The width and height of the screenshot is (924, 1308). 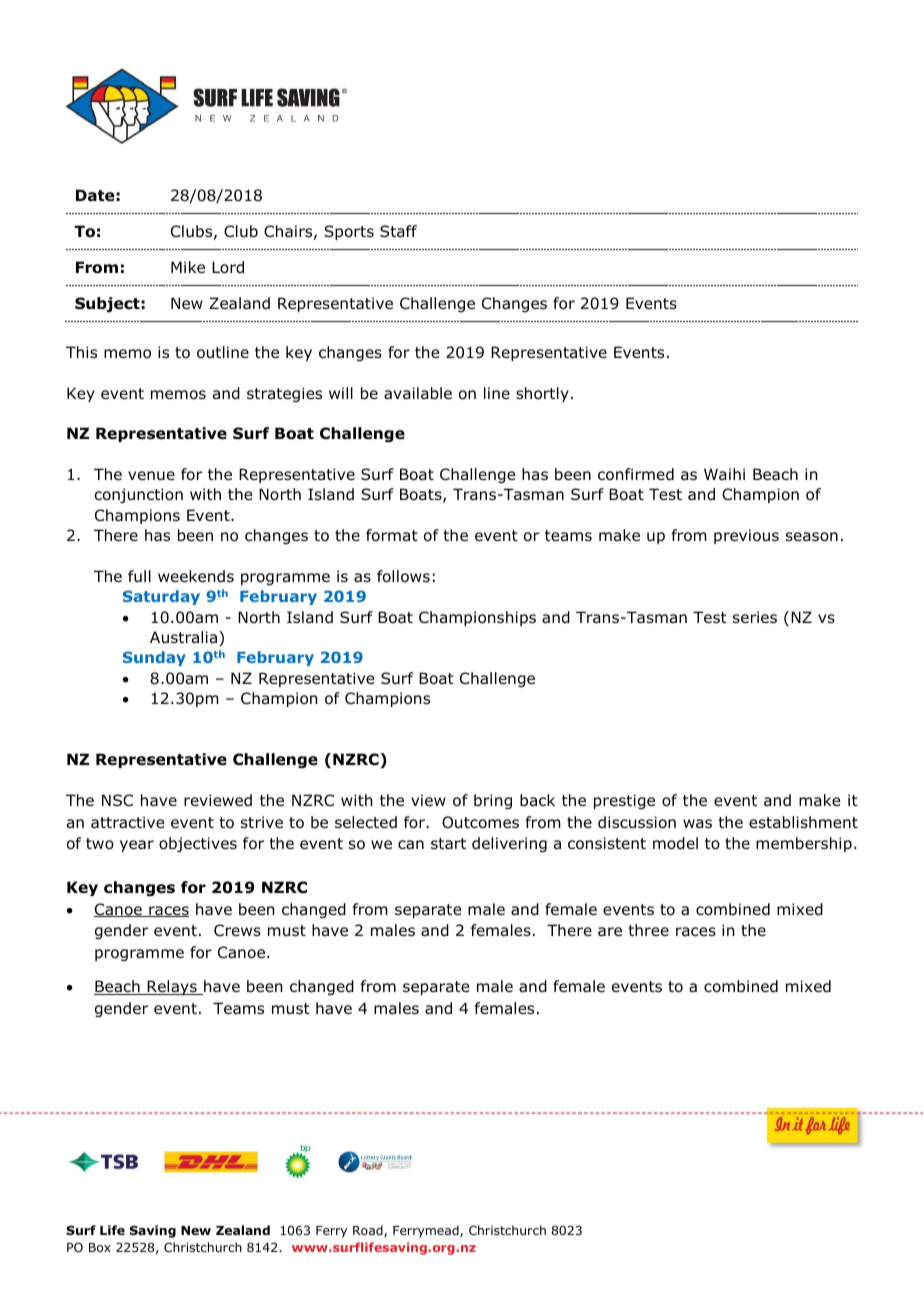 I want to click on bring, so click(x=493, y=801).
